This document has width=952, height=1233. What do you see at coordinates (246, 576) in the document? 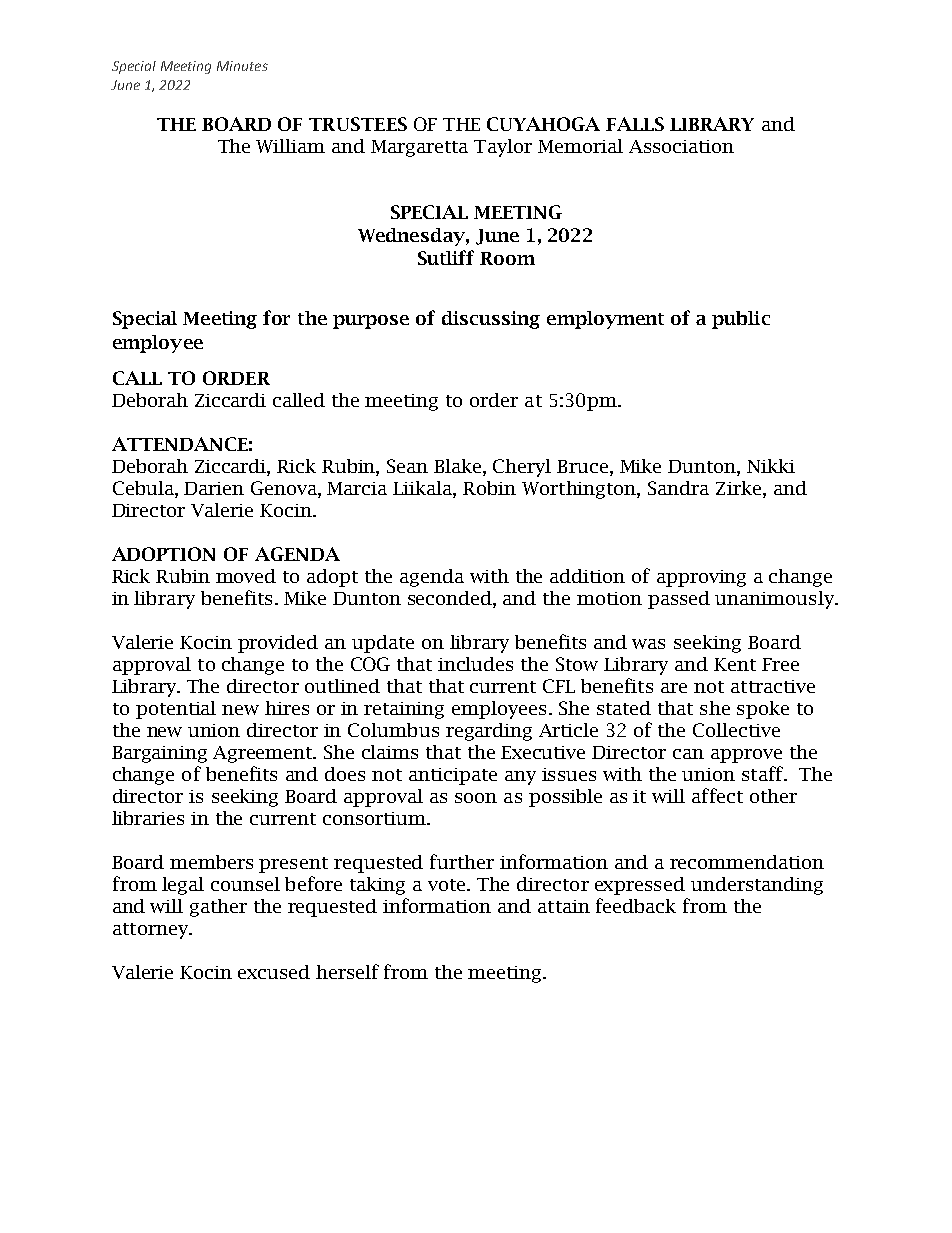
I see `moved` at bounding box center [246, 576].
